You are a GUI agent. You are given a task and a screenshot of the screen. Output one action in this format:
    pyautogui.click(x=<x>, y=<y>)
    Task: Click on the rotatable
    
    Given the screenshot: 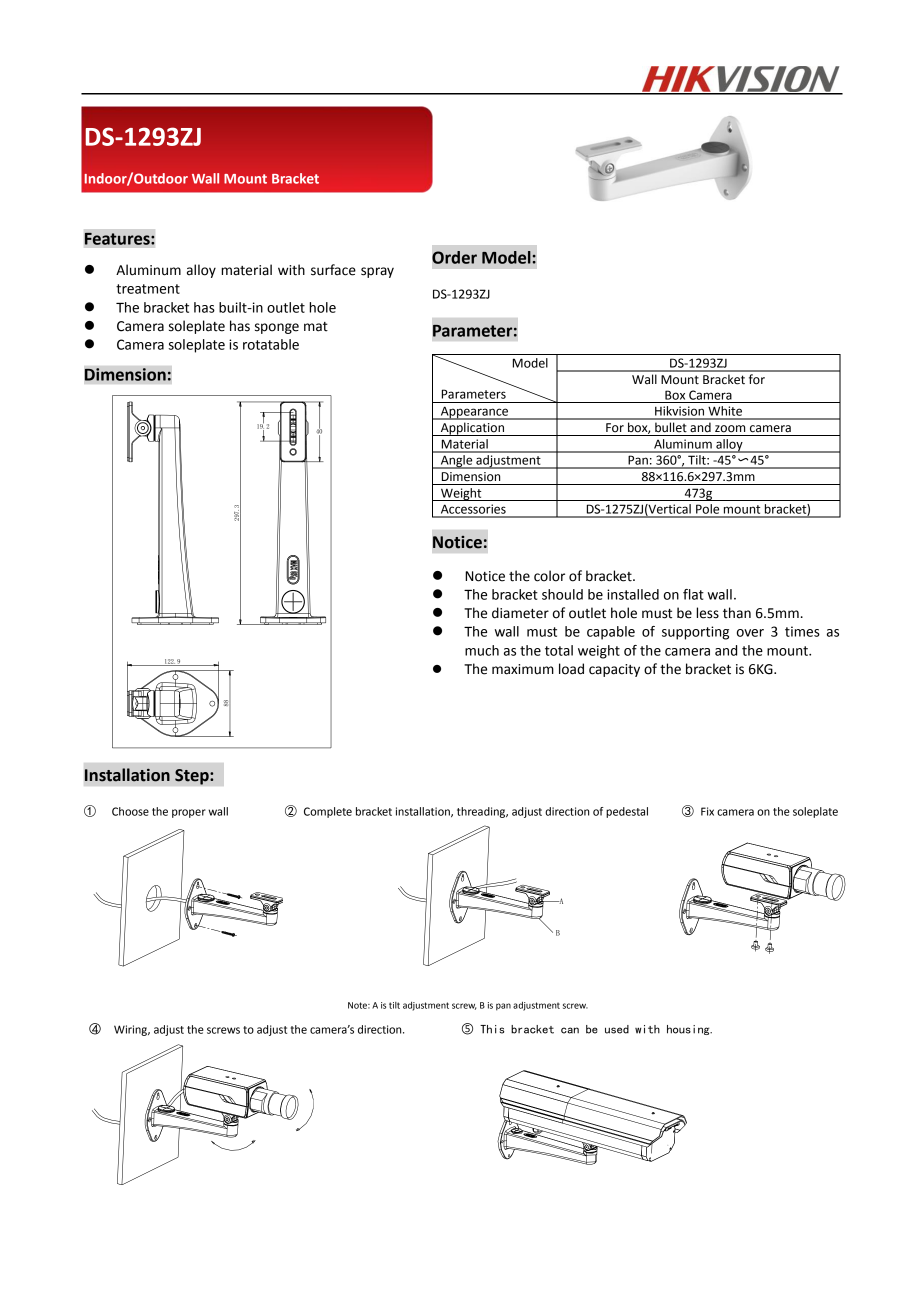 What is the action you would take?
    pyautogui.click(x=271, y=344)
